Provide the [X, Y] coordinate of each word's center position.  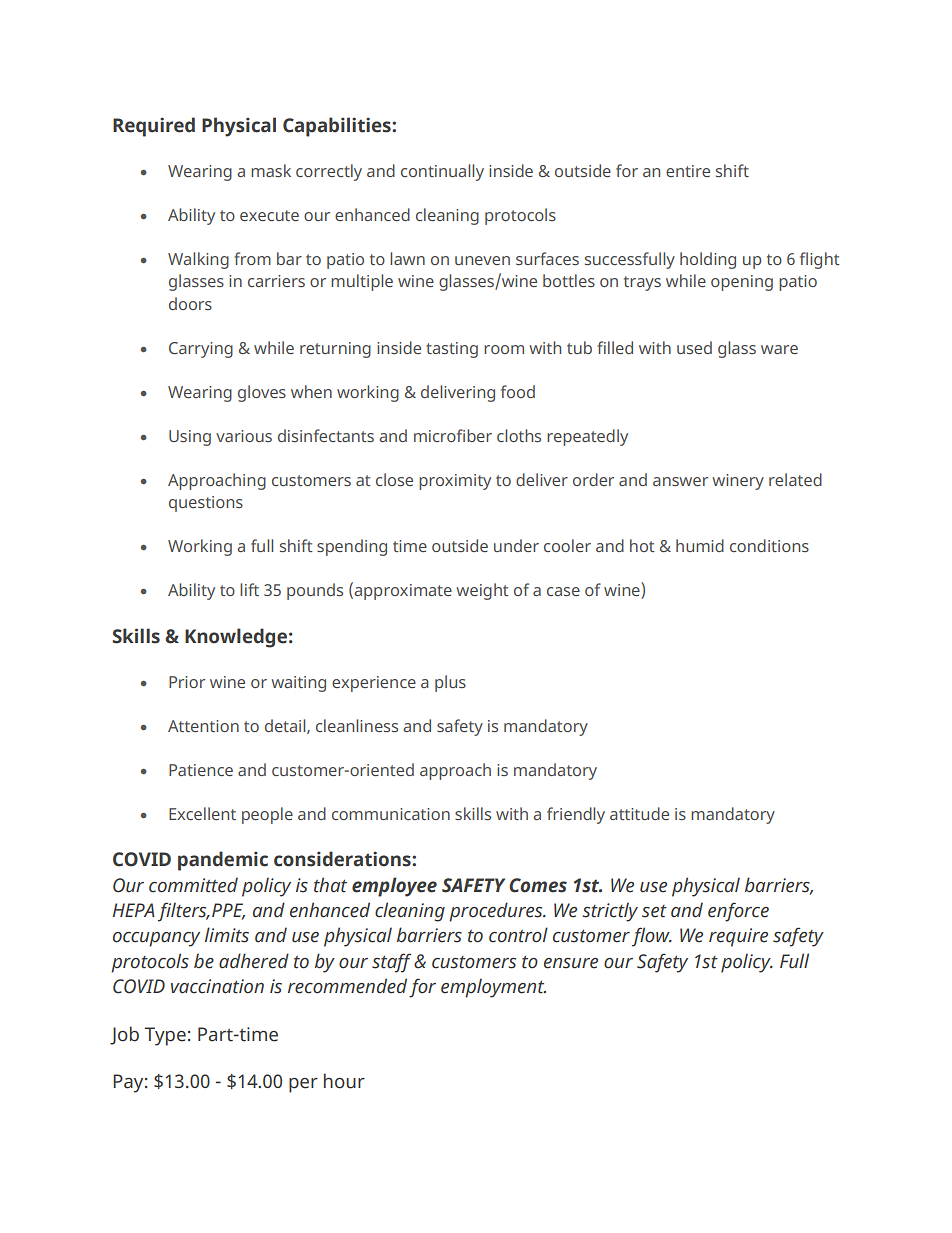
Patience [201, 770]
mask [271, 170]
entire [688, 171]
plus [450, 683]
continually [442, 172]
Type [165, 1036]
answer [680, 481]
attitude [639, 813]
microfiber [453, 435]
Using [190, 438]
